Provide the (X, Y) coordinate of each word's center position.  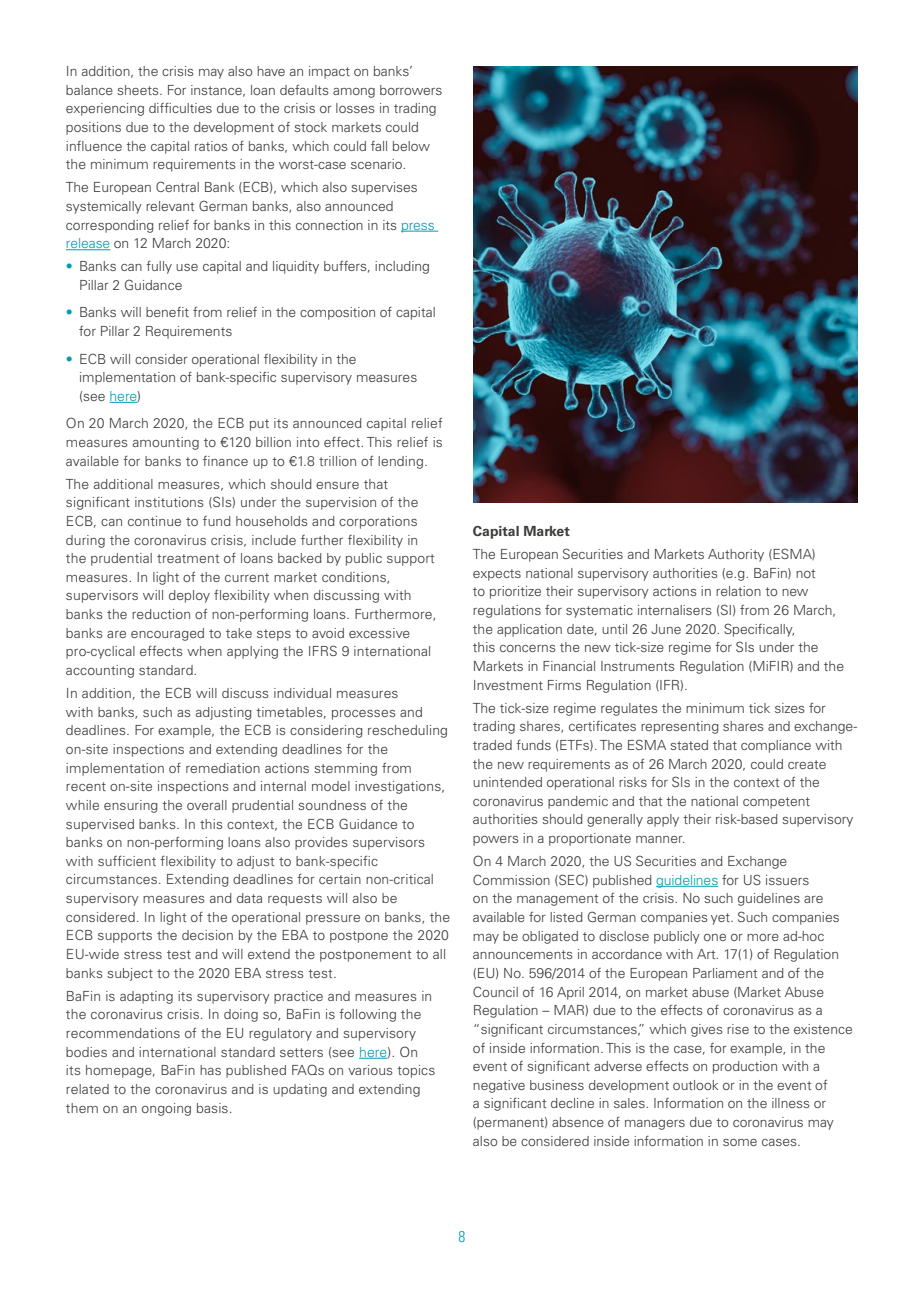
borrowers (411, 90)
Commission (511, 879)
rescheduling (407, 731)
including (402, 267)
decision (207, 935)
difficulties (180, 108)
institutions (169, 502)
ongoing (166, 1109)
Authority (736, 555)
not (805, 573)
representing (680, 727)
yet (721, 919)
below (411, 146)
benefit (167, 312)
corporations (378, 522)
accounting (100, 671)
